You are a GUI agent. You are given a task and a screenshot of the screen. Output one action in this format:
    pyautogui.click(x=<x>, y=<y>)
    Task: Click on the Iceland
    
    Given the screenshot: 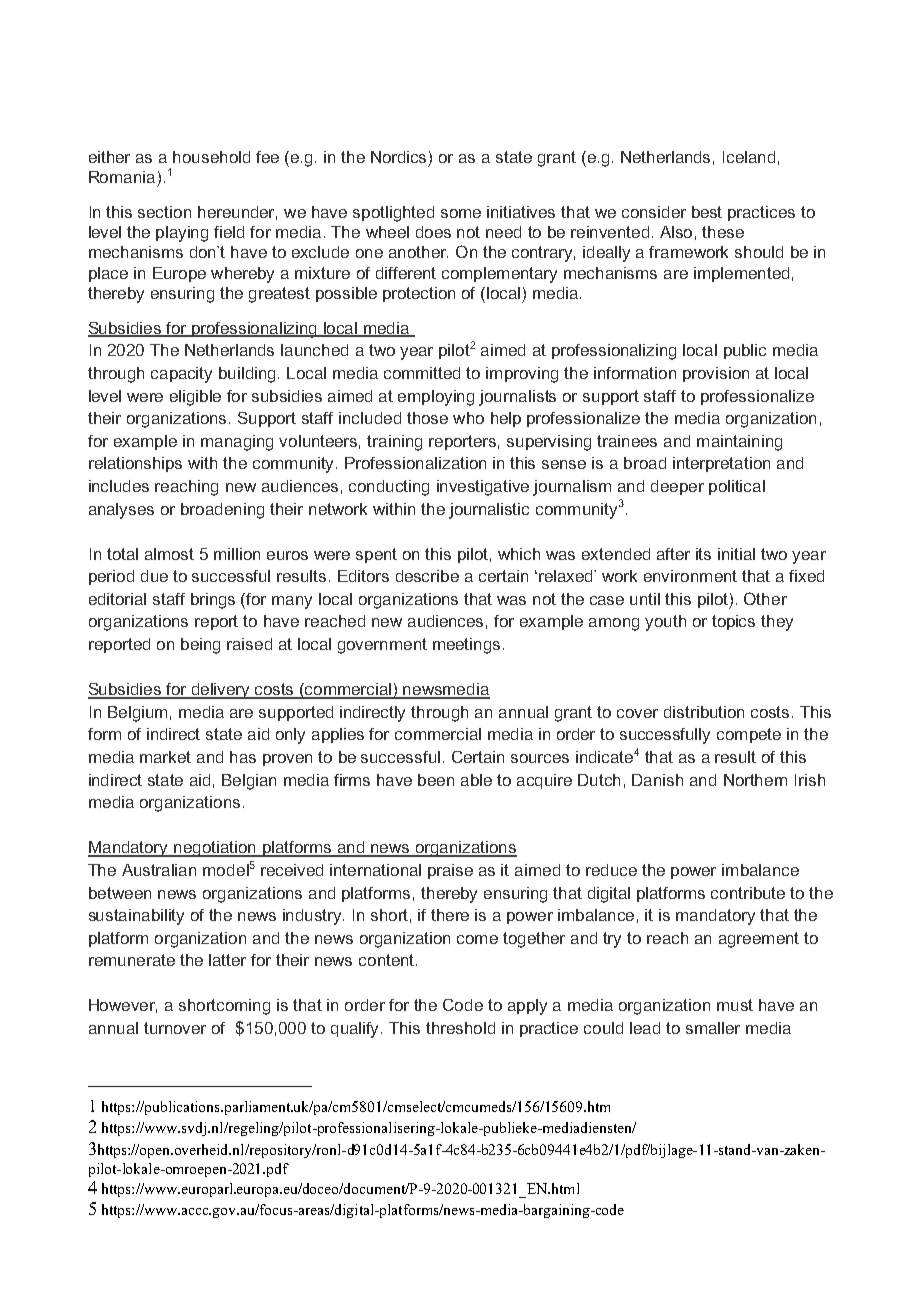 What is the action you would take?
    pyautogui.click(x=749, y=157)
